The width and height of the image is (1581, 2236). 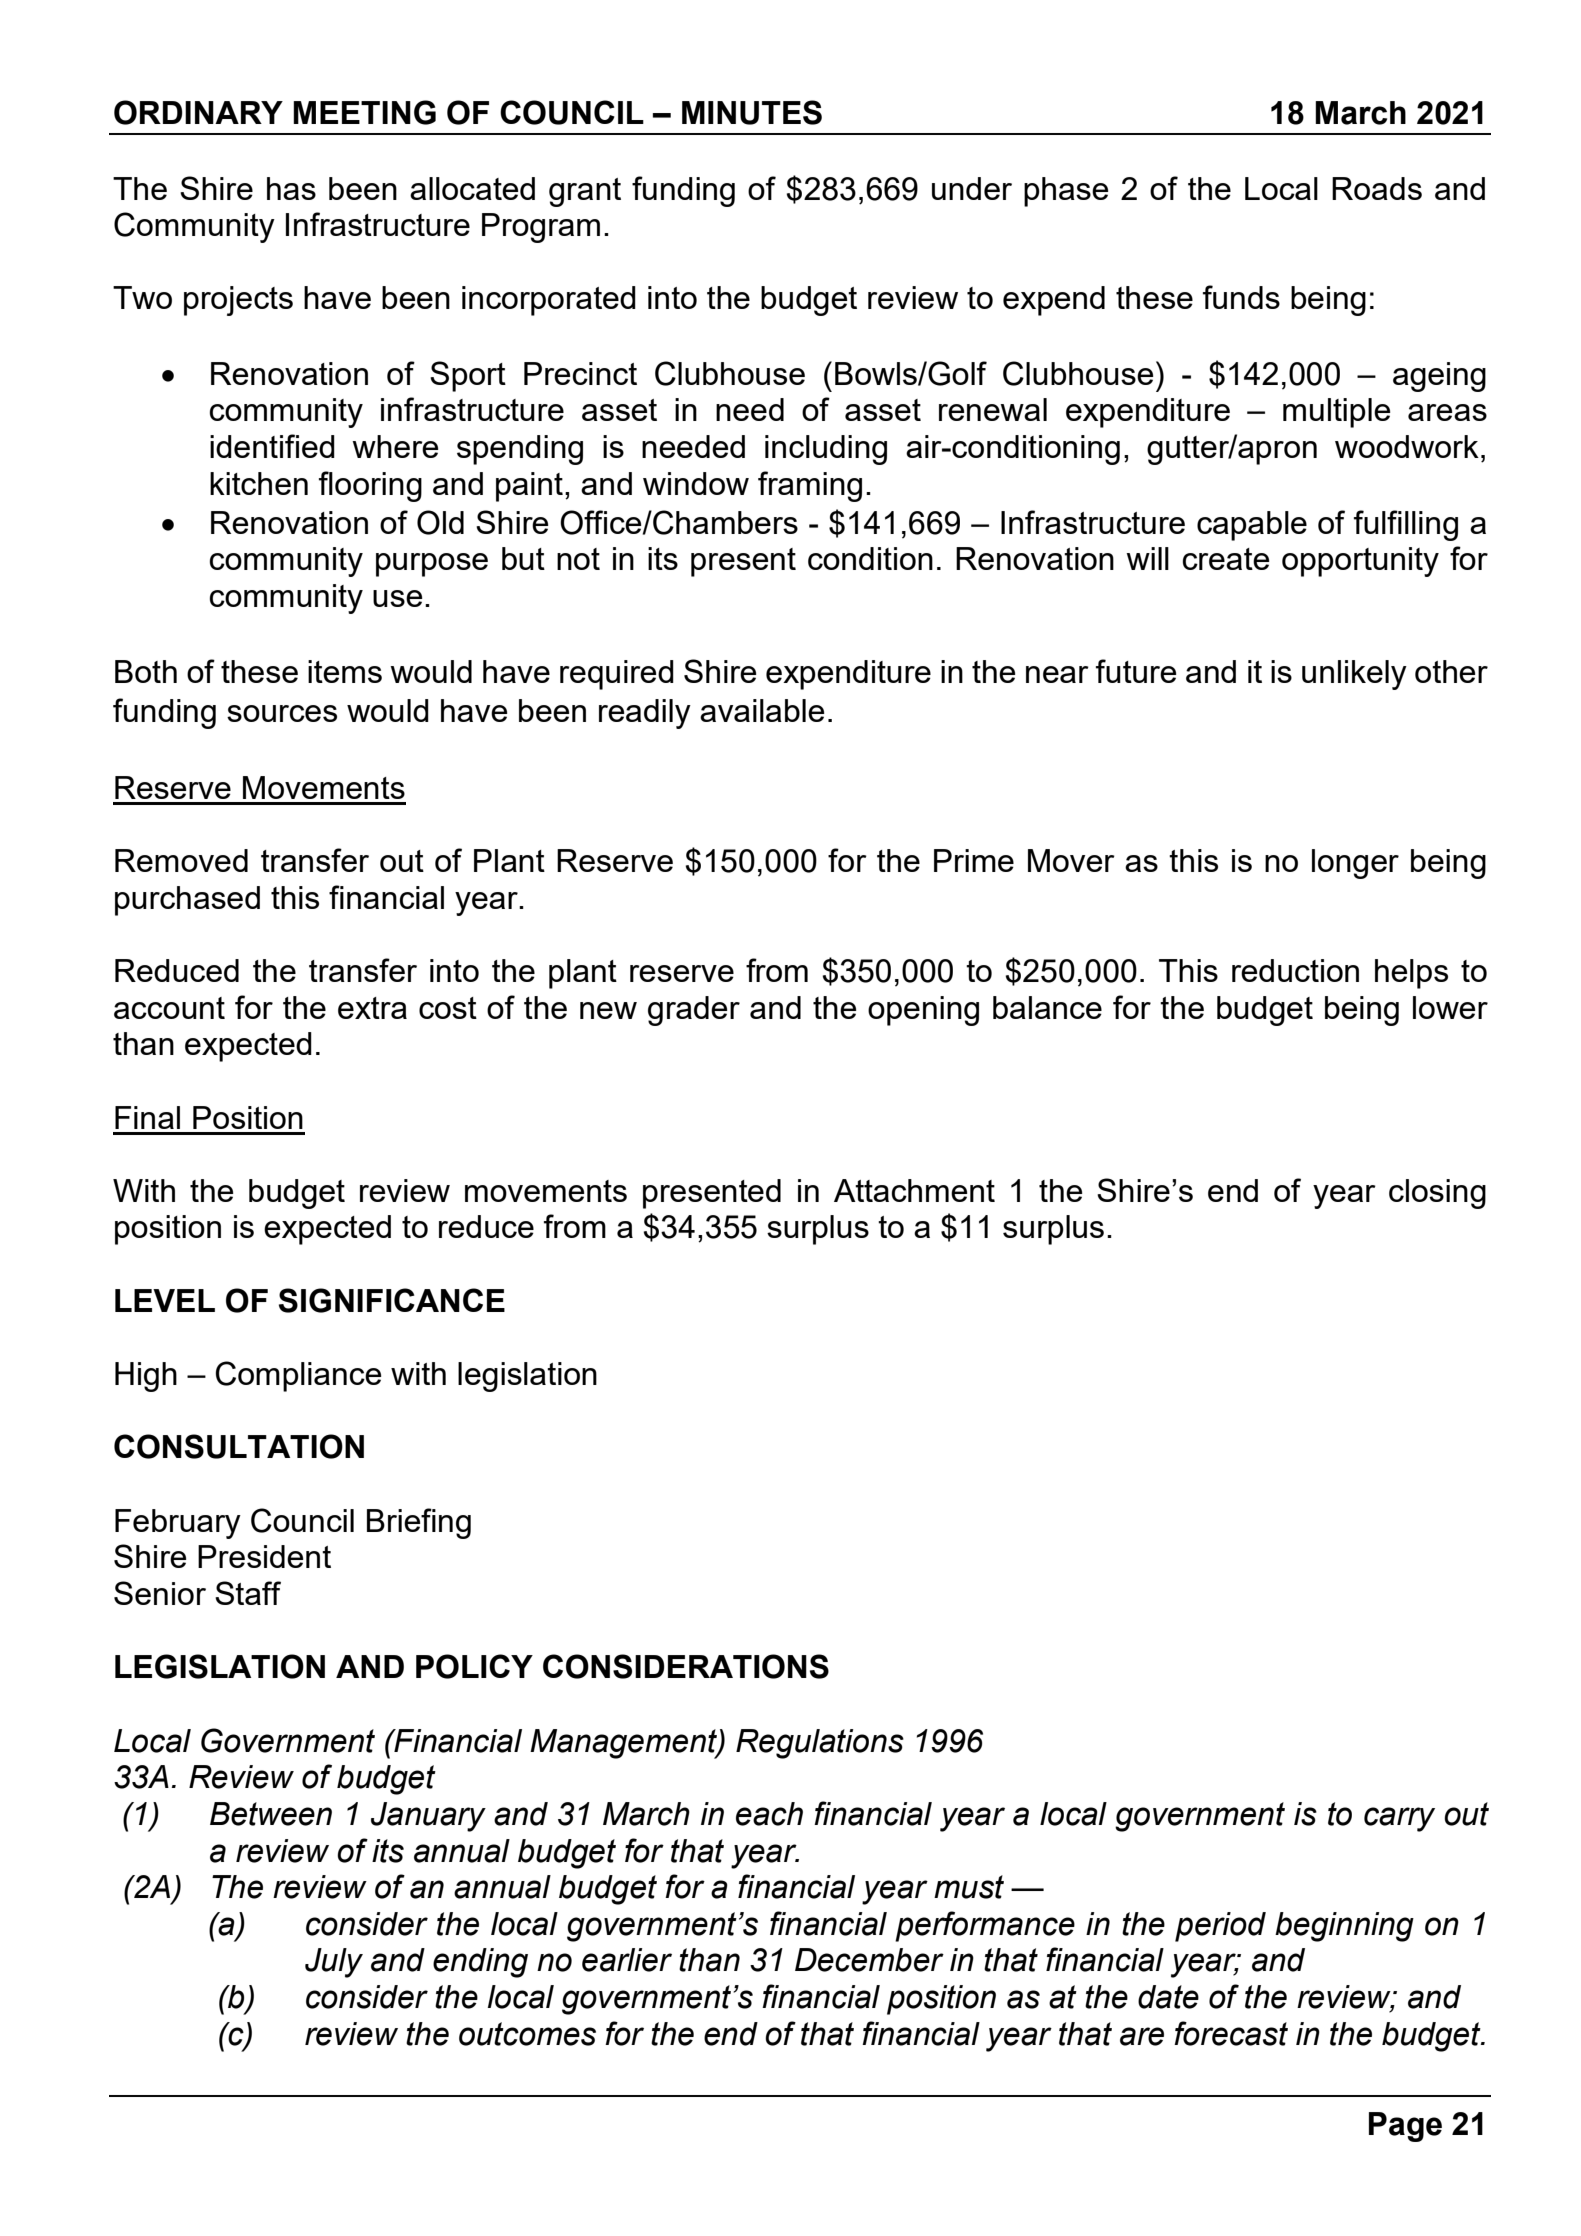 What do you see at coordinates (1437, 1194) in the image?
I see `closing` at bounding box center [1437, 1194].
